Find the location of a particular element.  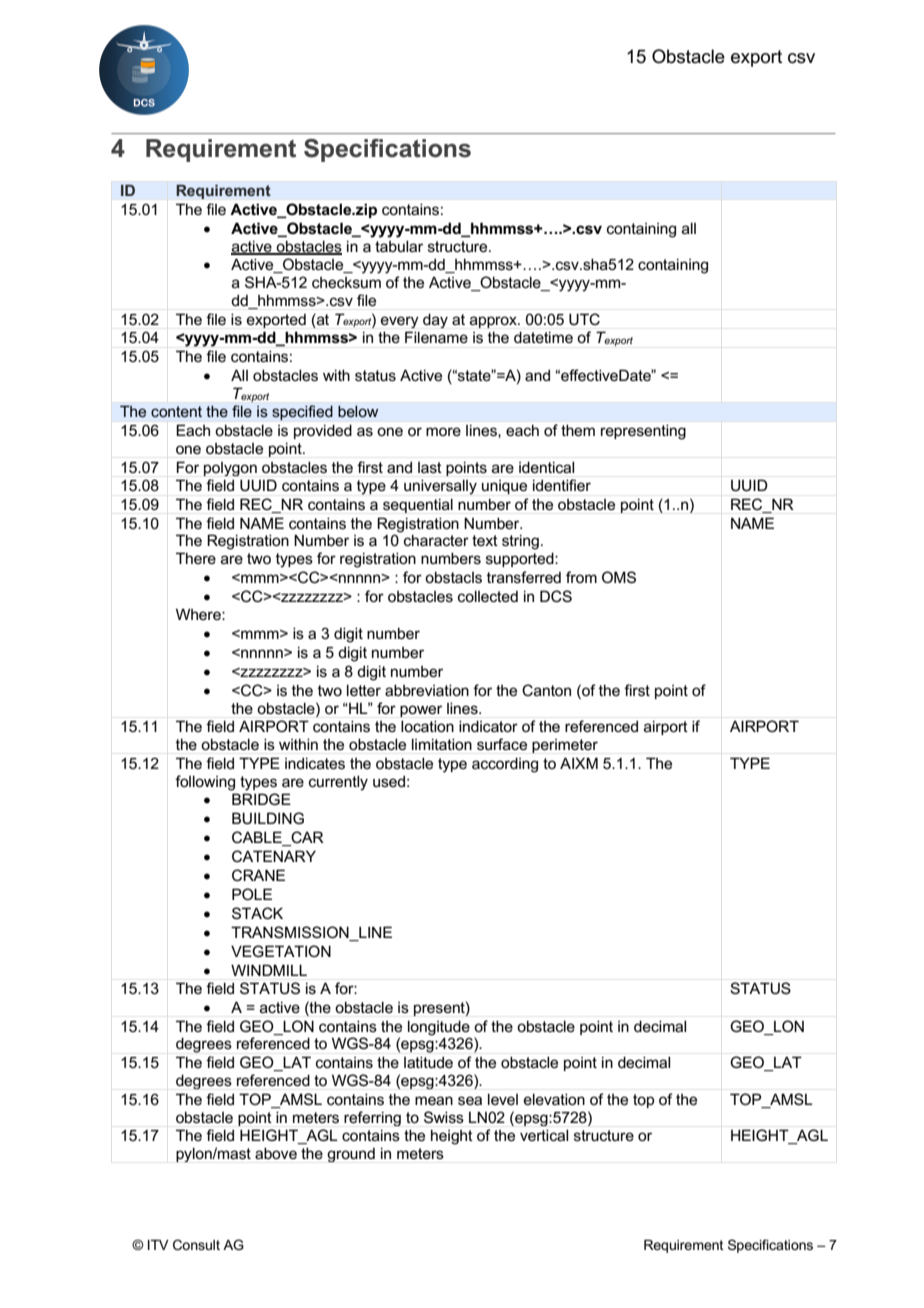

UTC is located at coordinates (584, 319).
